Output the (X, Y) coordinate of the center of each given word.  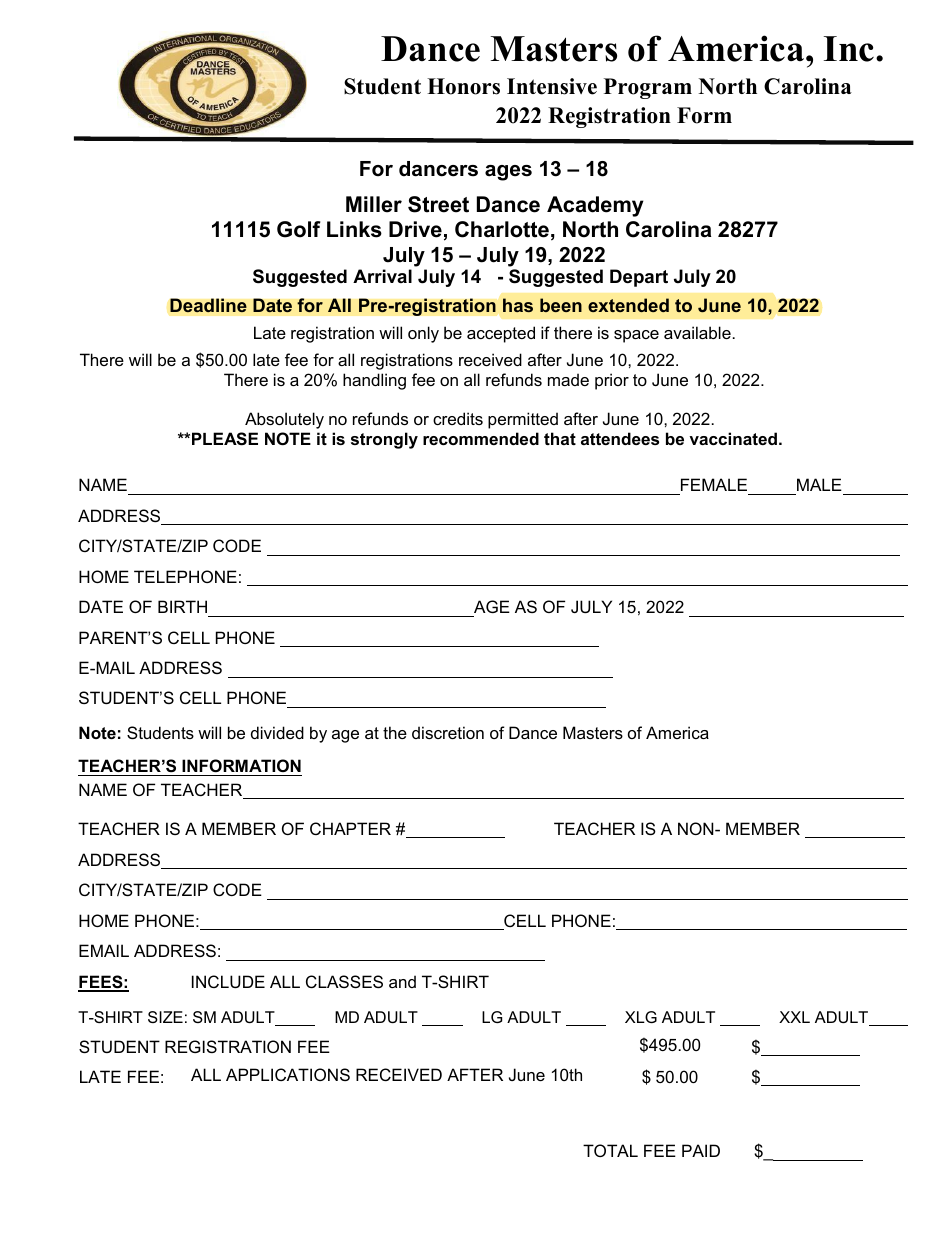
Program (648, 88)
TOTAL (610, 1150)
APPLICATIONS (288, 1074)
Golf (299, 229)
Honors (463, 86)
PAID (701, 1150)
